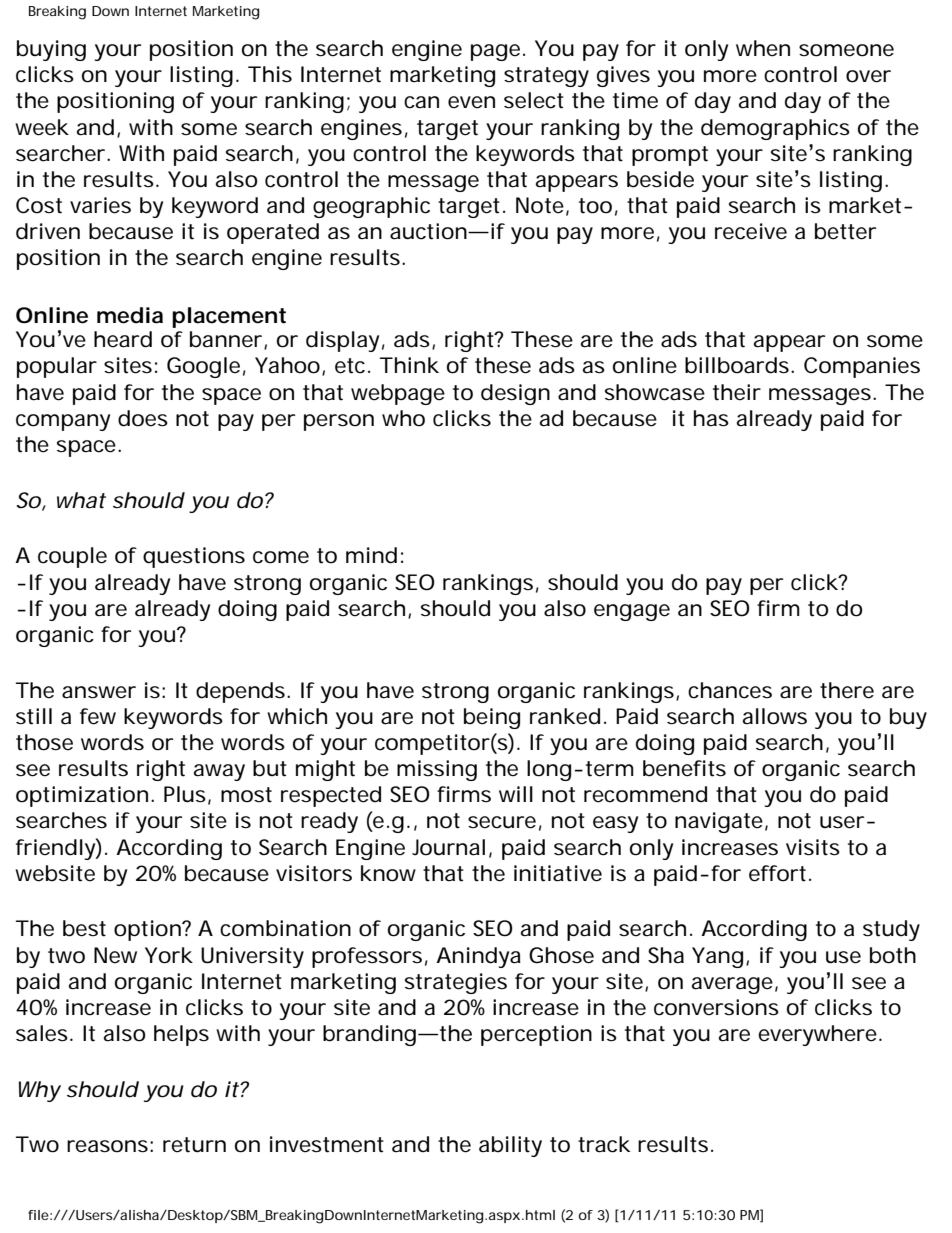  I want to click on reasons, so click(107, 1146).
